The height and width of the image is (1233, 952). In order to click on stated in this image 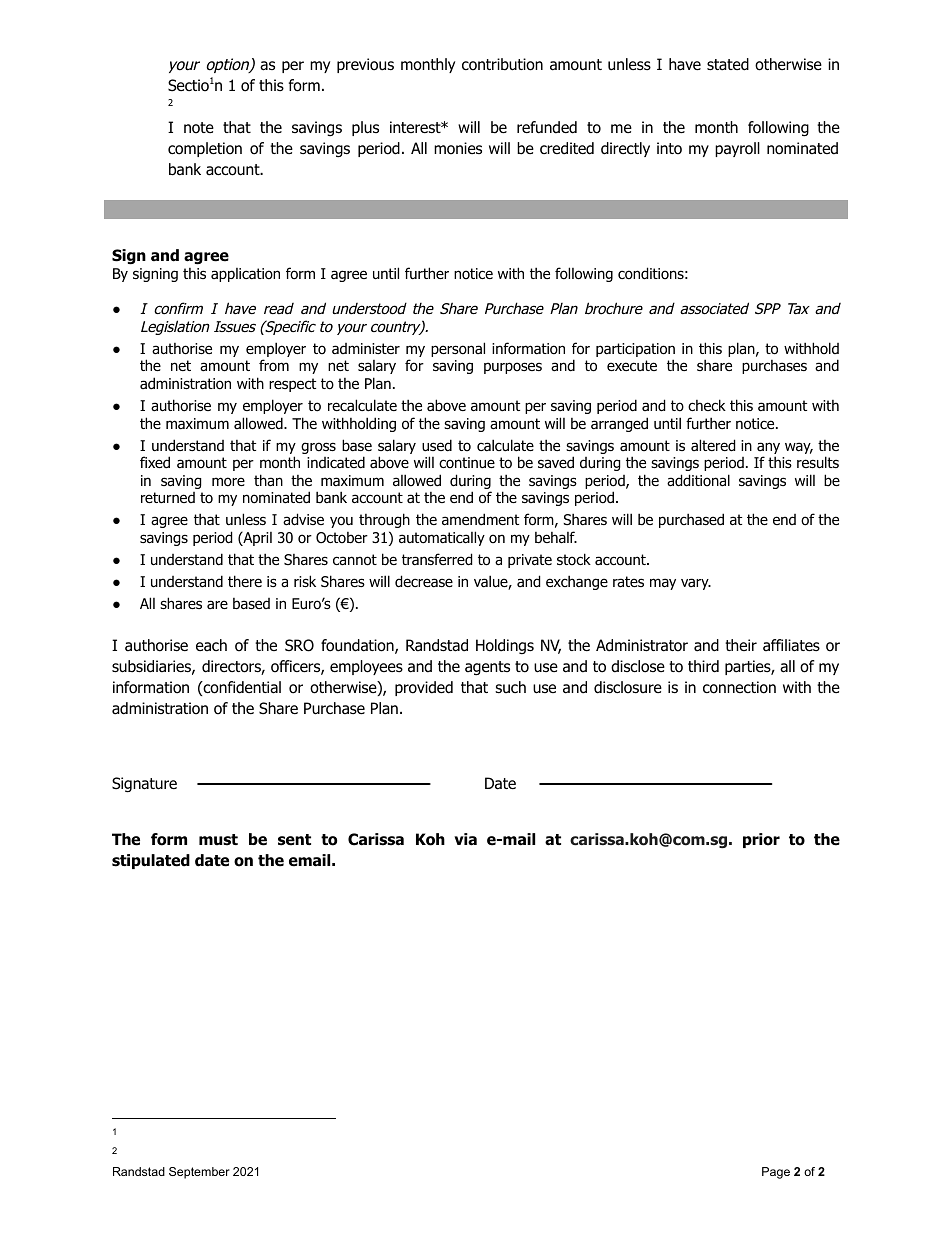, I will do `click(728, 64)`.
